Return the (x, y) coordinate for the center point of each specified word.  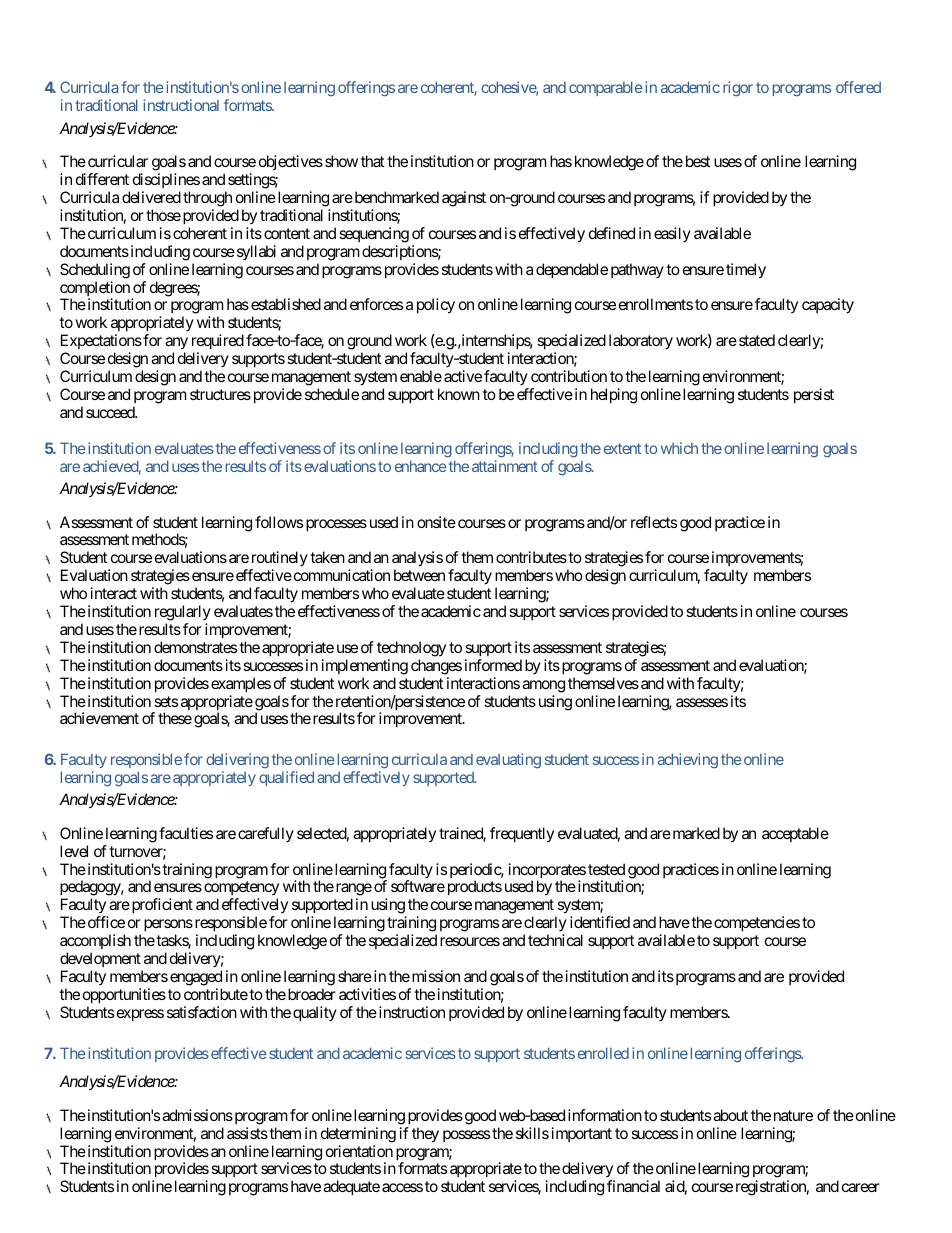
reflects (654, 522)
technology (411, 649)
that (372, 161)
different (102, 179)
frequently (522, 834)
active (463, 376)
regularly (183, 613)
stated (757, 340)
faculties (186, 833)
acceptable (795, 834)
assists (247, 1133)
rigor (738, 89)
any (176, 345)
